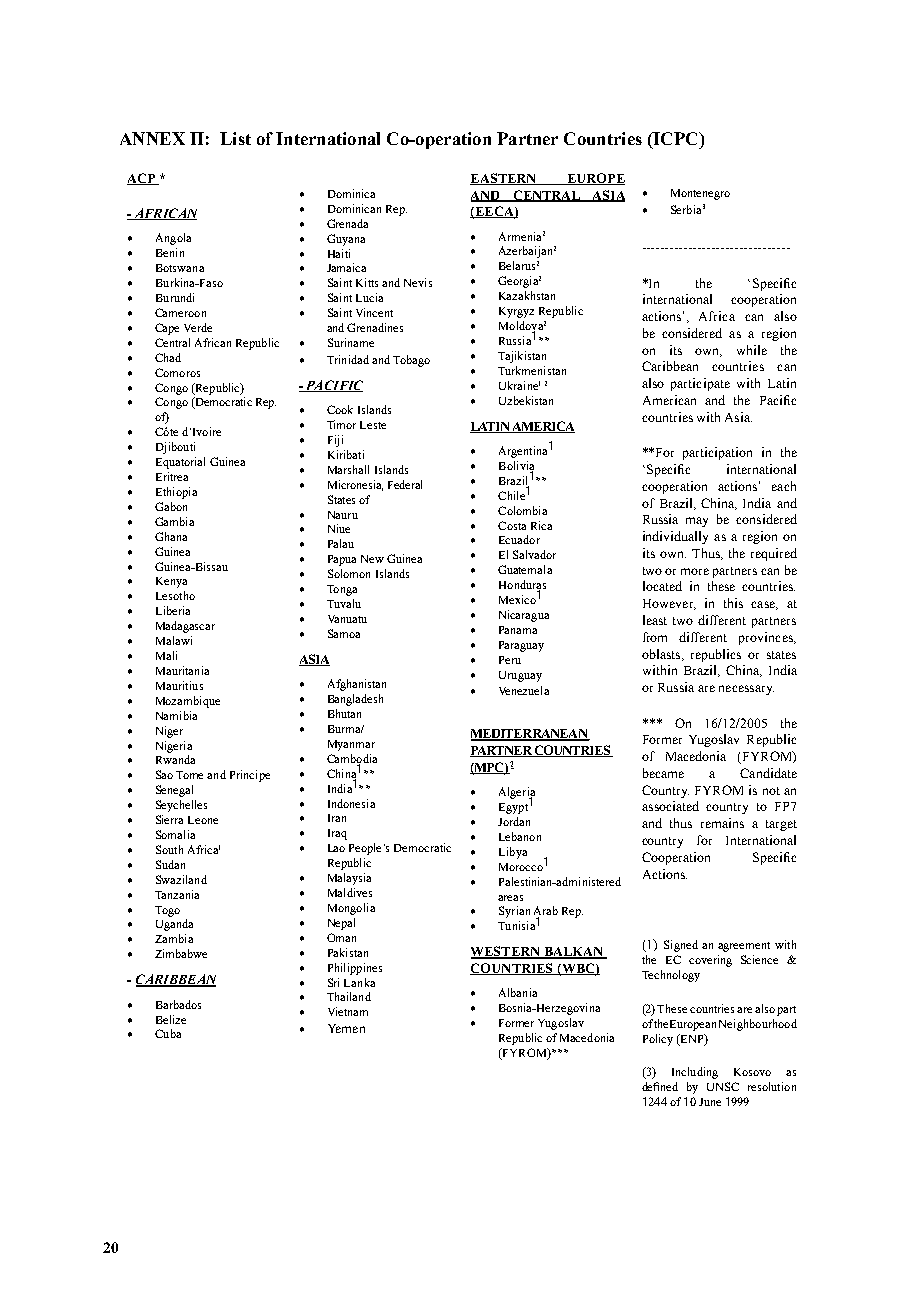 This screenshot has width=924, height=1308. I want to click on became, so click(663, 773).
